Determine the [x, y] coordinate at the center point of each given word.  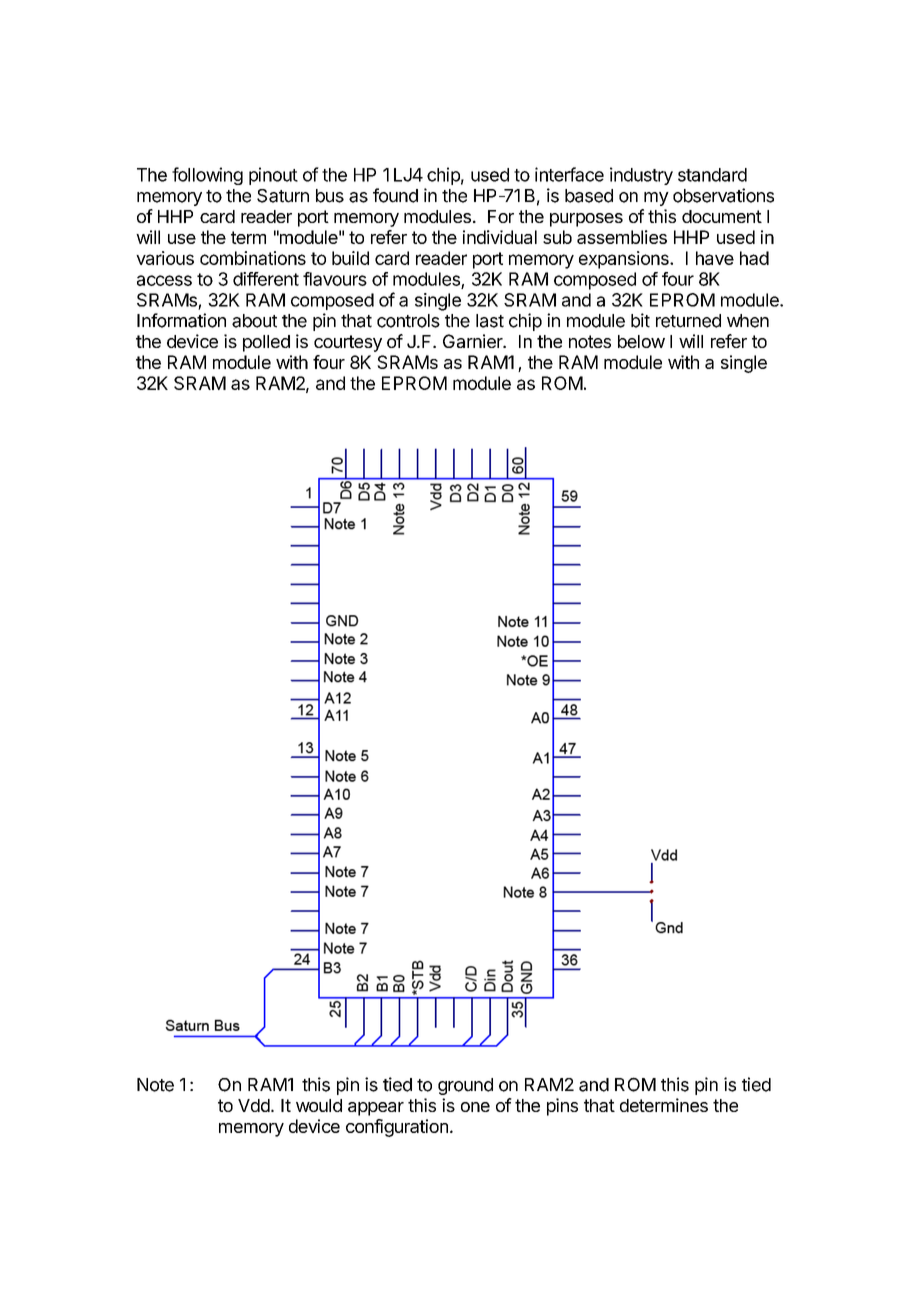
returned [688, 321]
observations [723, 195]
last [490, 321]
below [641, 341]
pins [562, 1107]
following [207, 176]
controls [408, 321]
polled [266, 343]
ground [465, 1086]
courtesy [348, 343]
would [319, 1105]
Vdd [254, 1105]
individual [500, 237]
